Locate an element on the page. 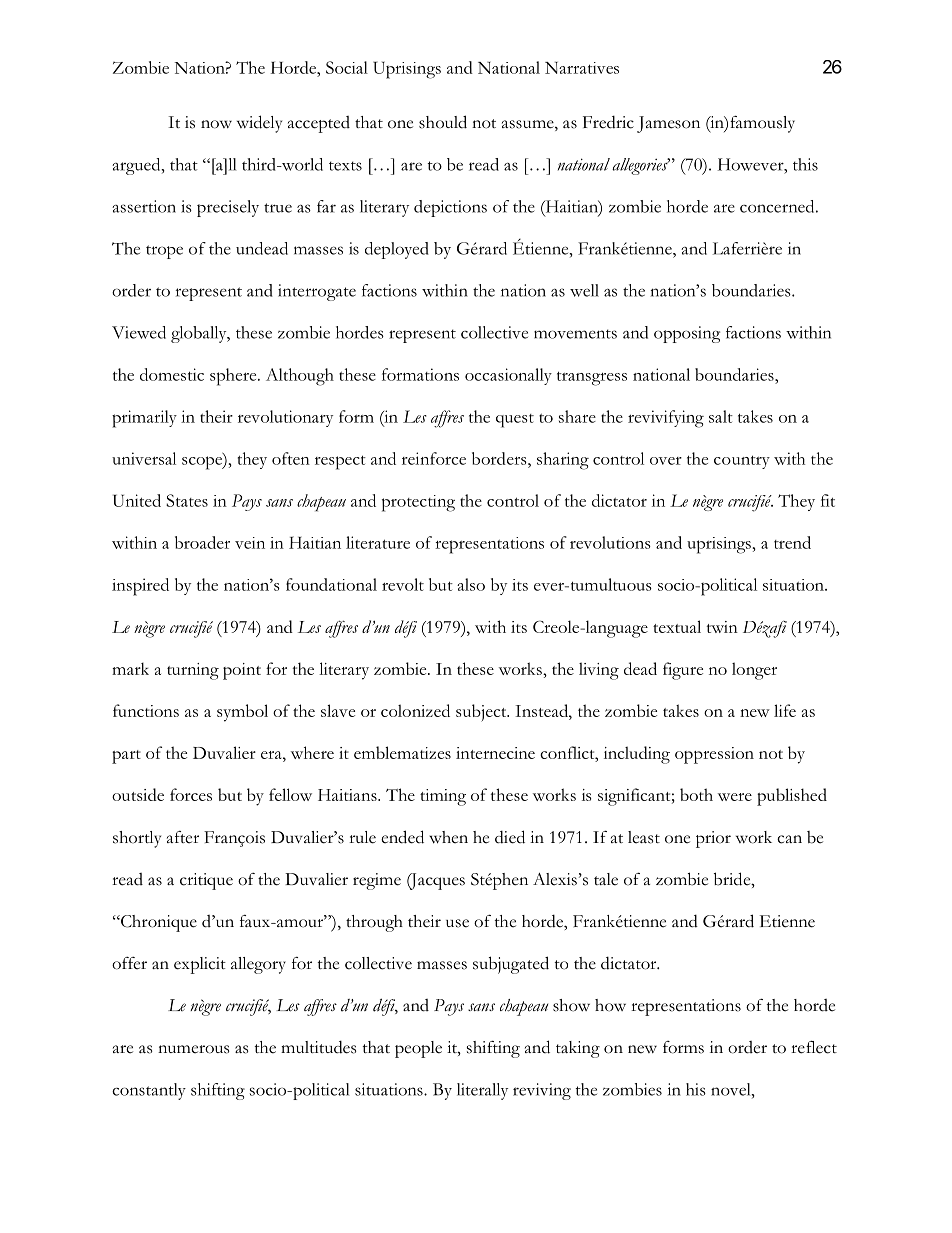 The width and height of the document is (952, 1233). critique is located at coordinates (206, 881).
